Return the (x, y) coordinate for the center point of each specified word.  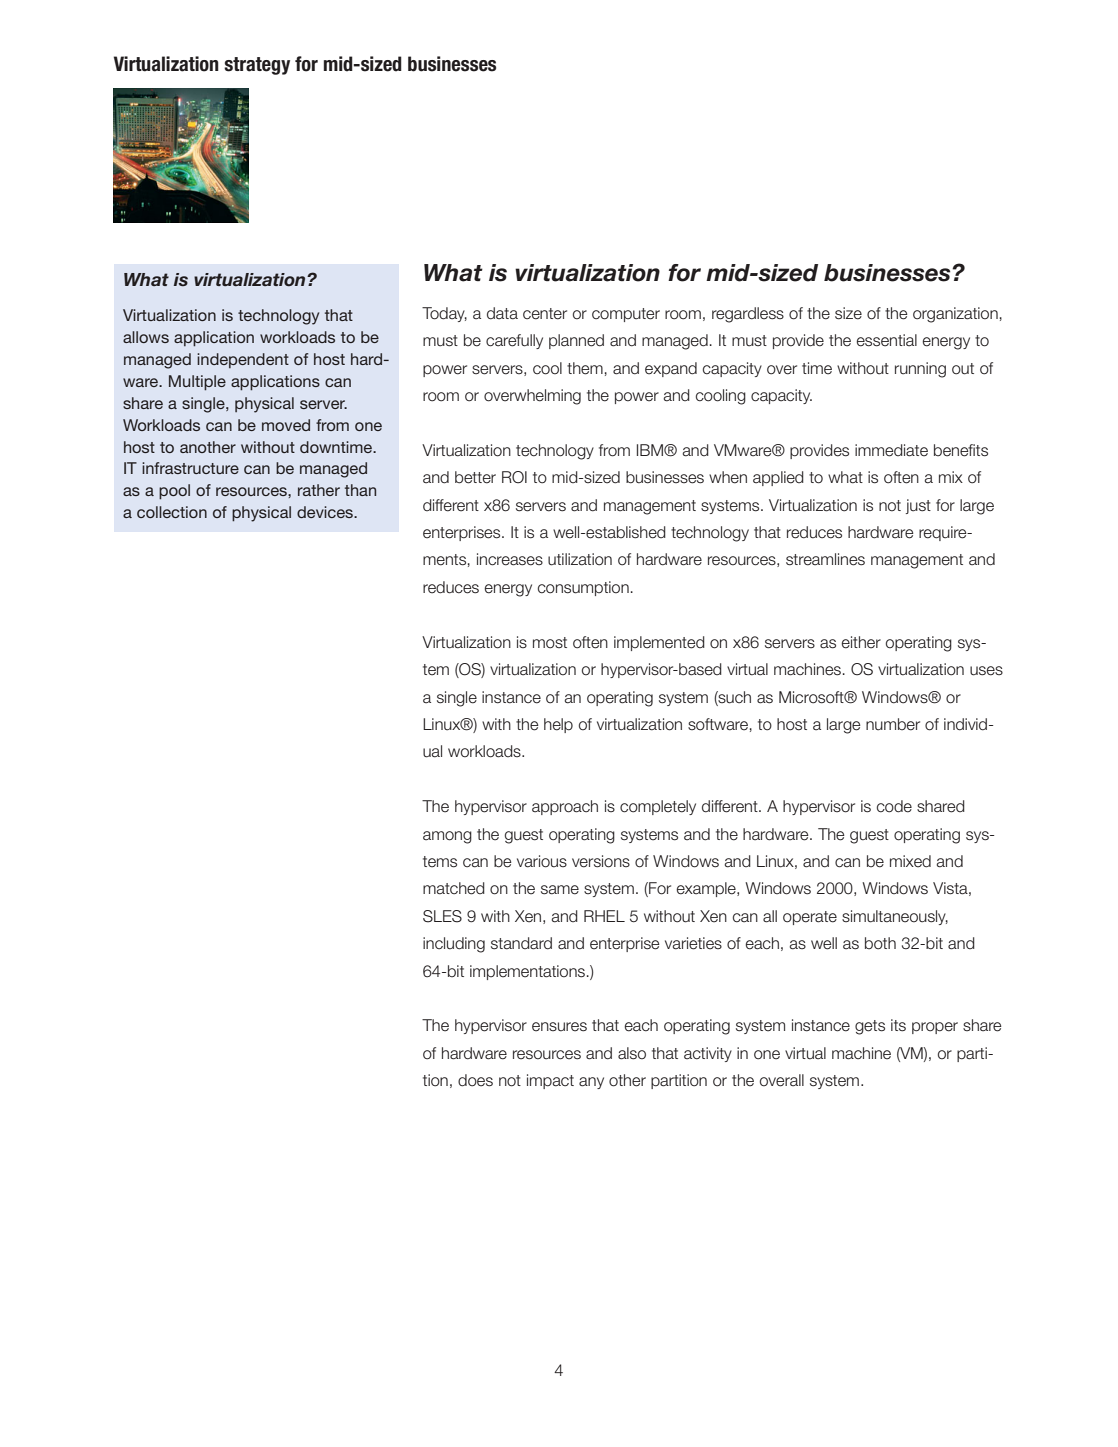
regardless (748, 315)
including (454, 945)
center (545, 314)
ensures (559, 1027)
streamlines (825, 559)
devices (326, 512)
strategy (257, 66)
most (550, 643)
